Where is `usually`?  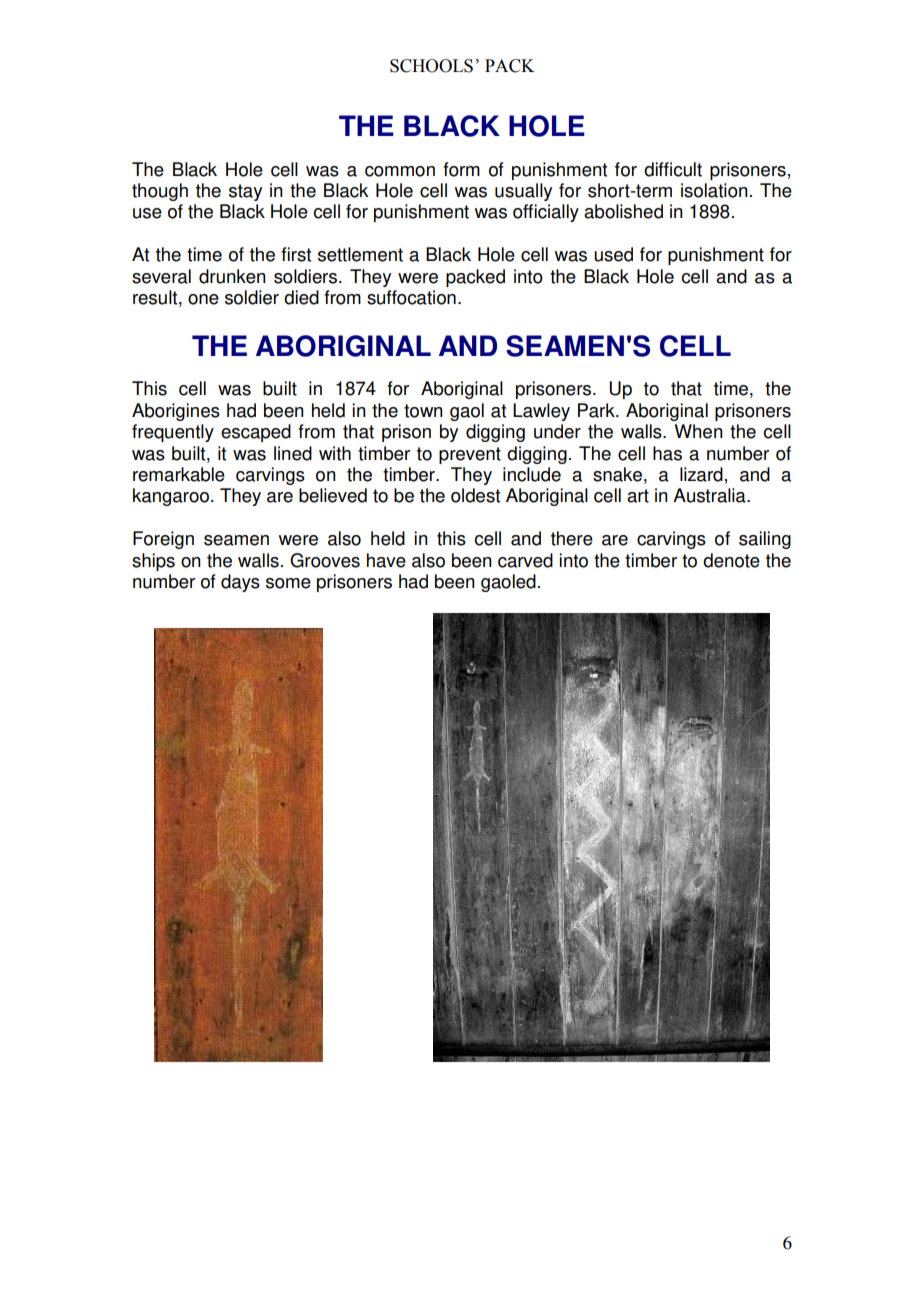
usually is located at coordinates (523, 192).
